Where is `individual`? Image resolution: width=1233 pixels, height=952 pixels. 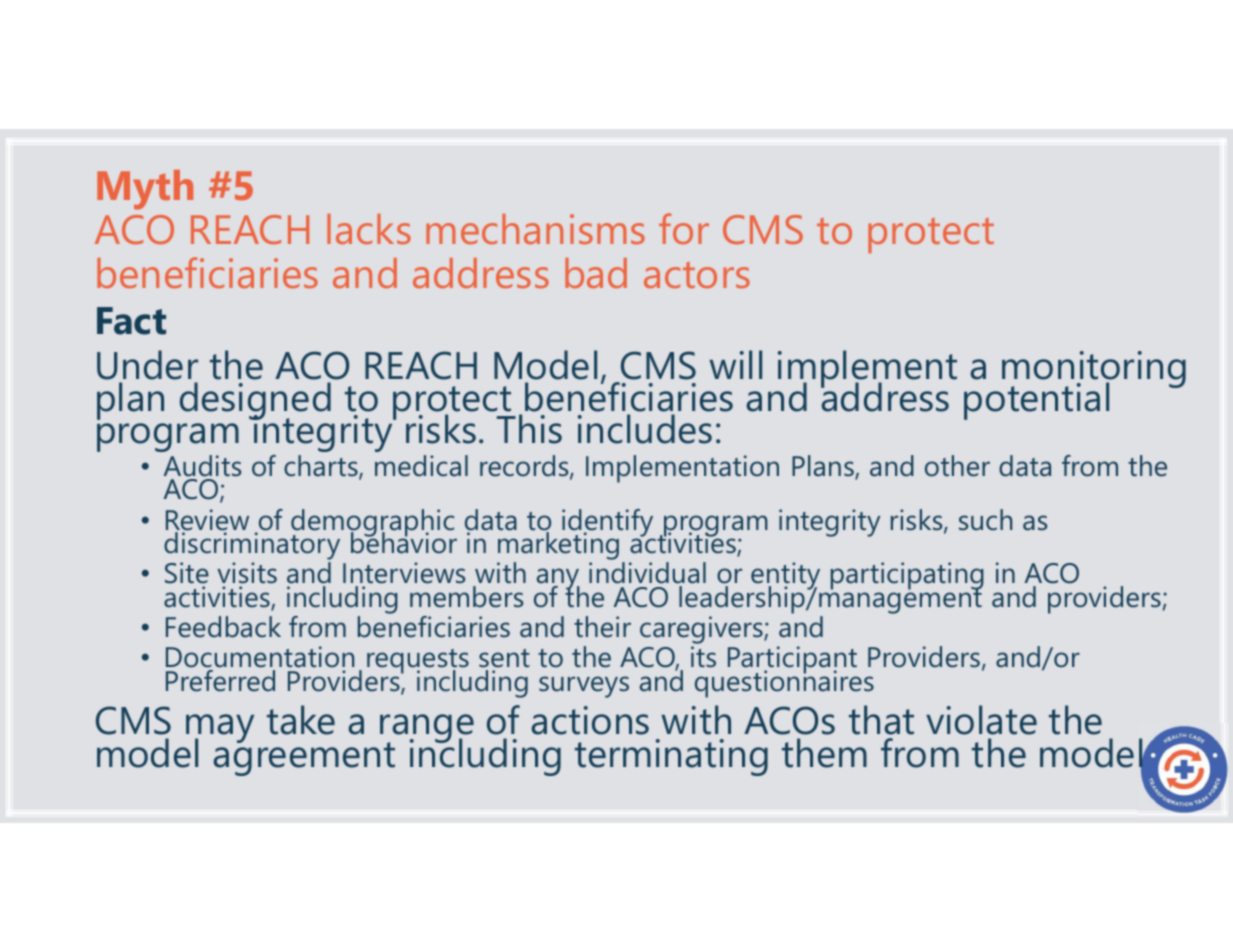 individual is located at coordinates (647, 574).
